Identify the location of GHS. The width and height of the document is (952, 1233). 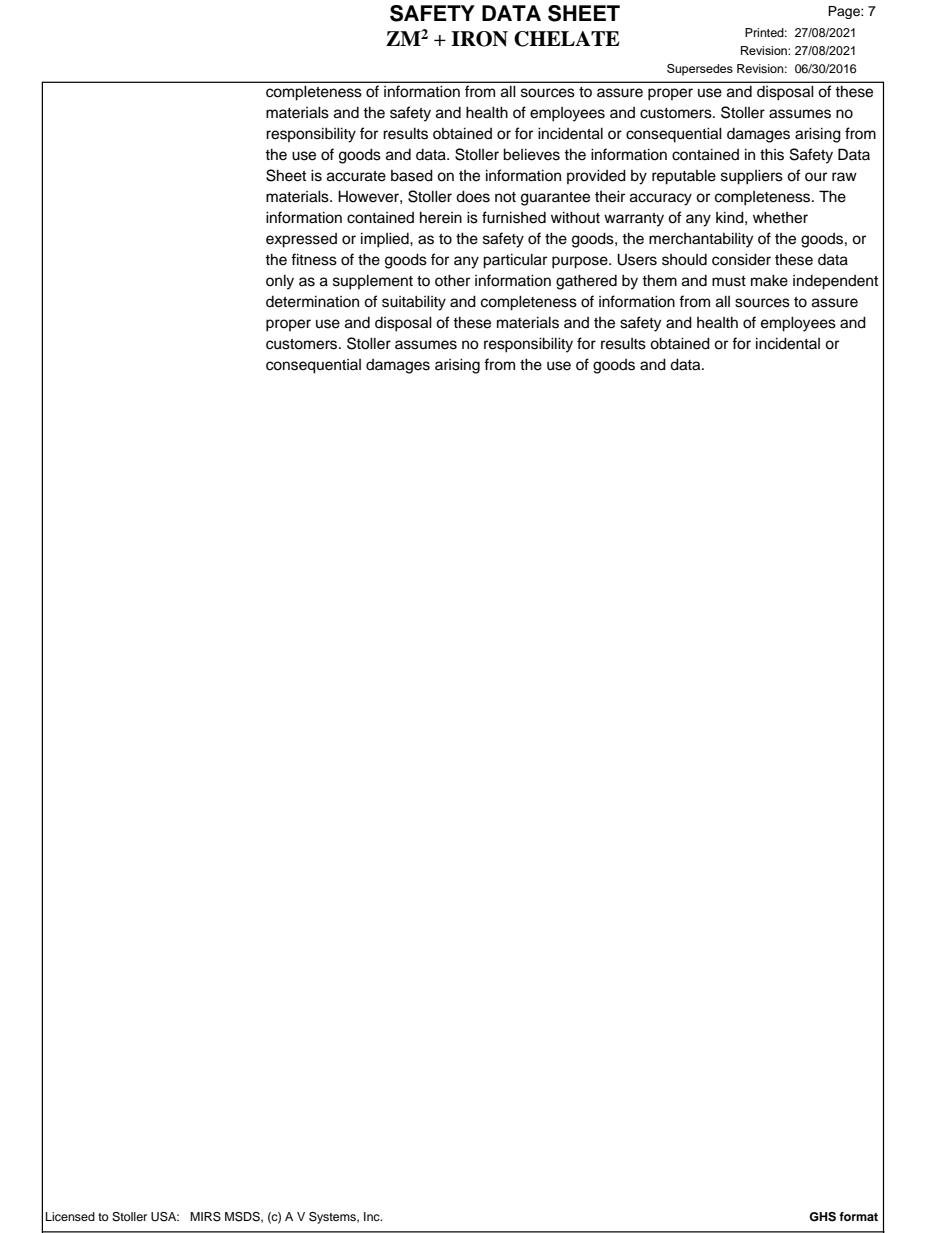
(822, 1217).
